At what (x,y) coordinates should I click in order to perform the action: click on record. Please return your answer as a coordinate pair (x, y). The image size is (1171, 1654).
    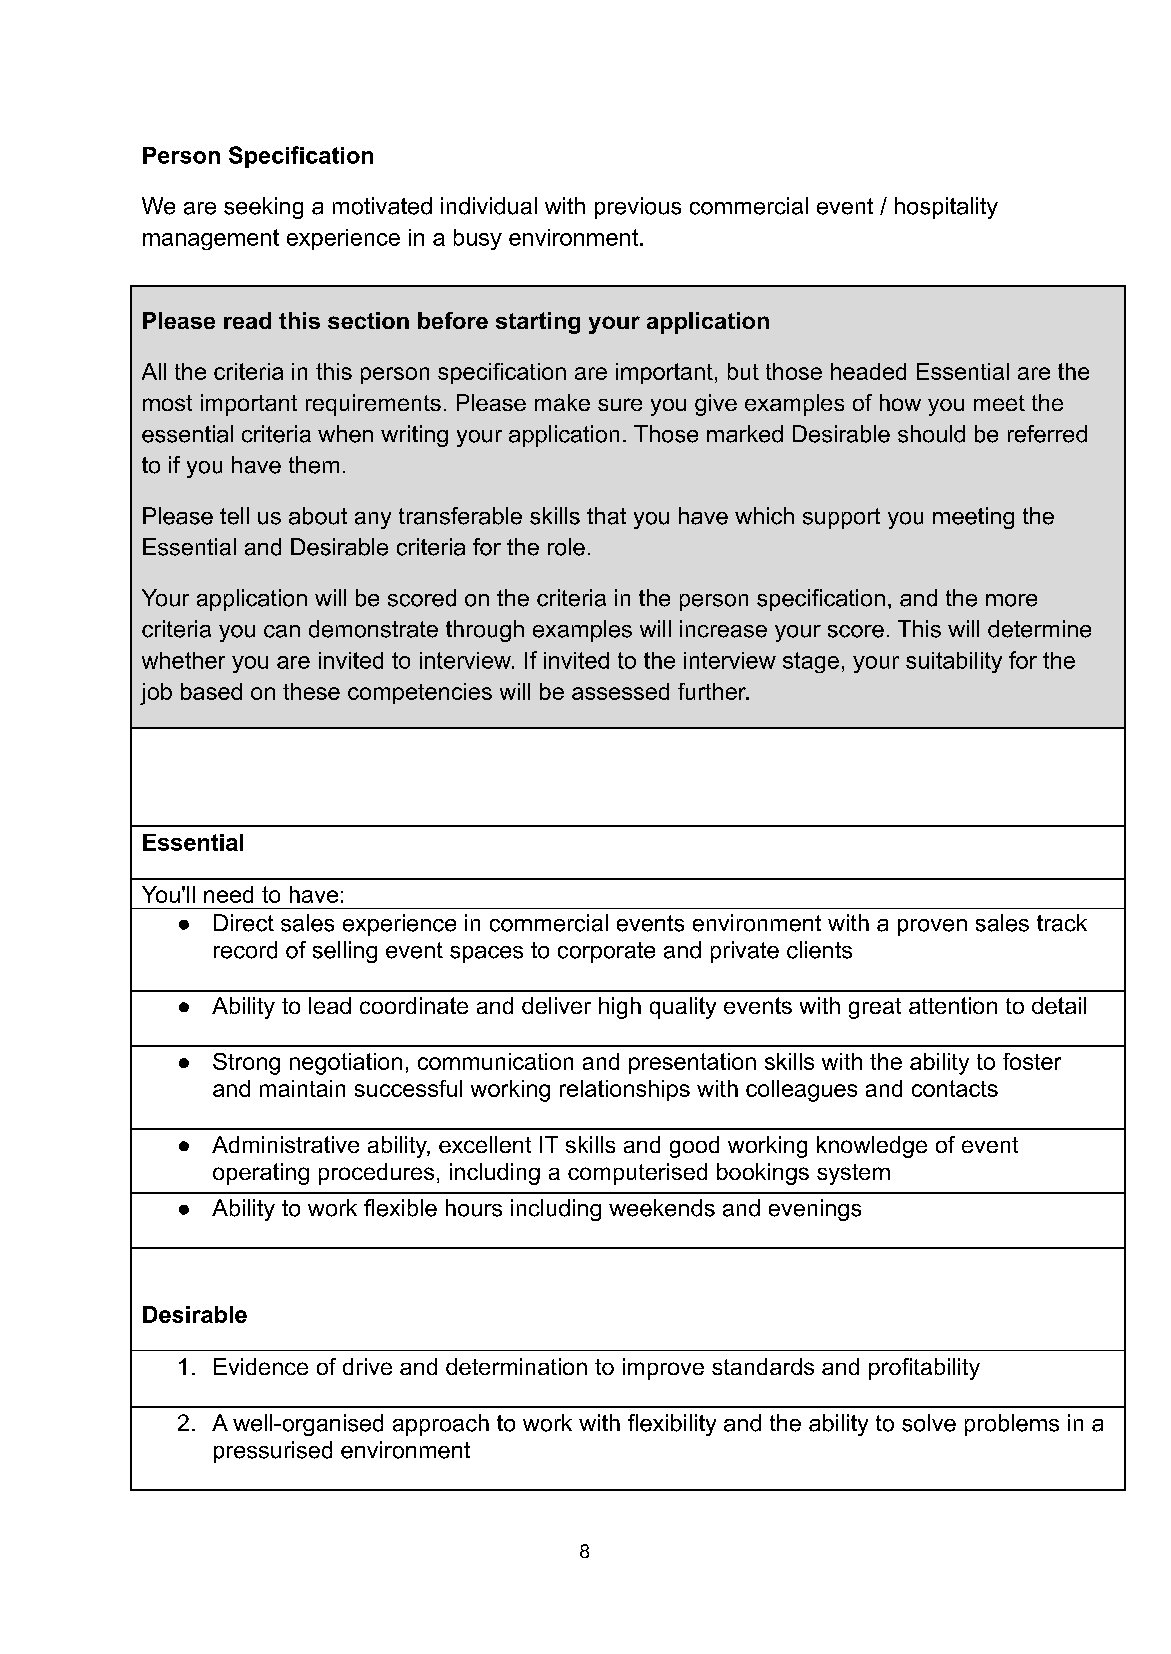
    Looking at the image, I should click on (245, 950).
